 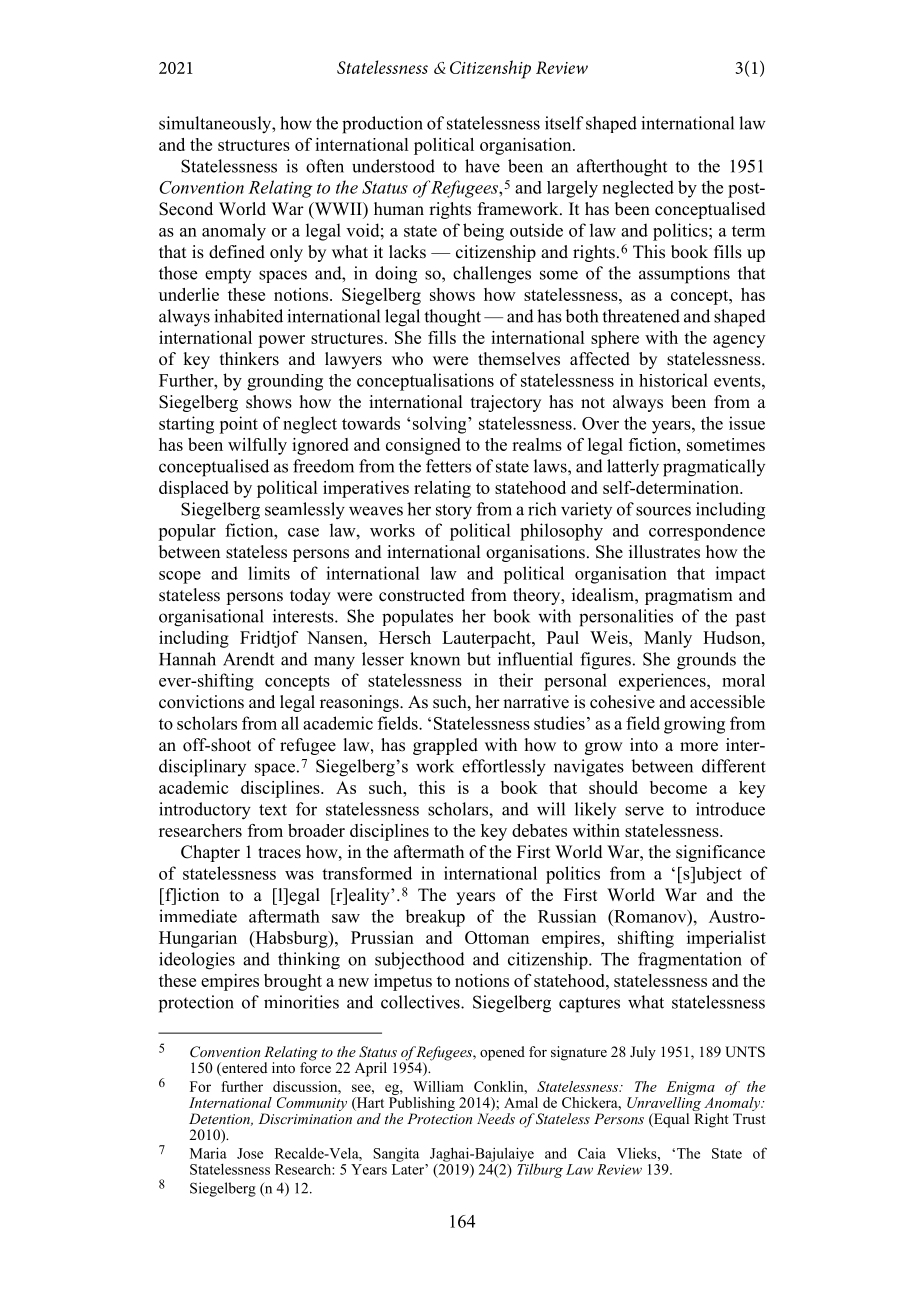 What do you see at coordinates (248, 659) in the screenshot?
I see `Arendt` at bounding box center [248, 659].
